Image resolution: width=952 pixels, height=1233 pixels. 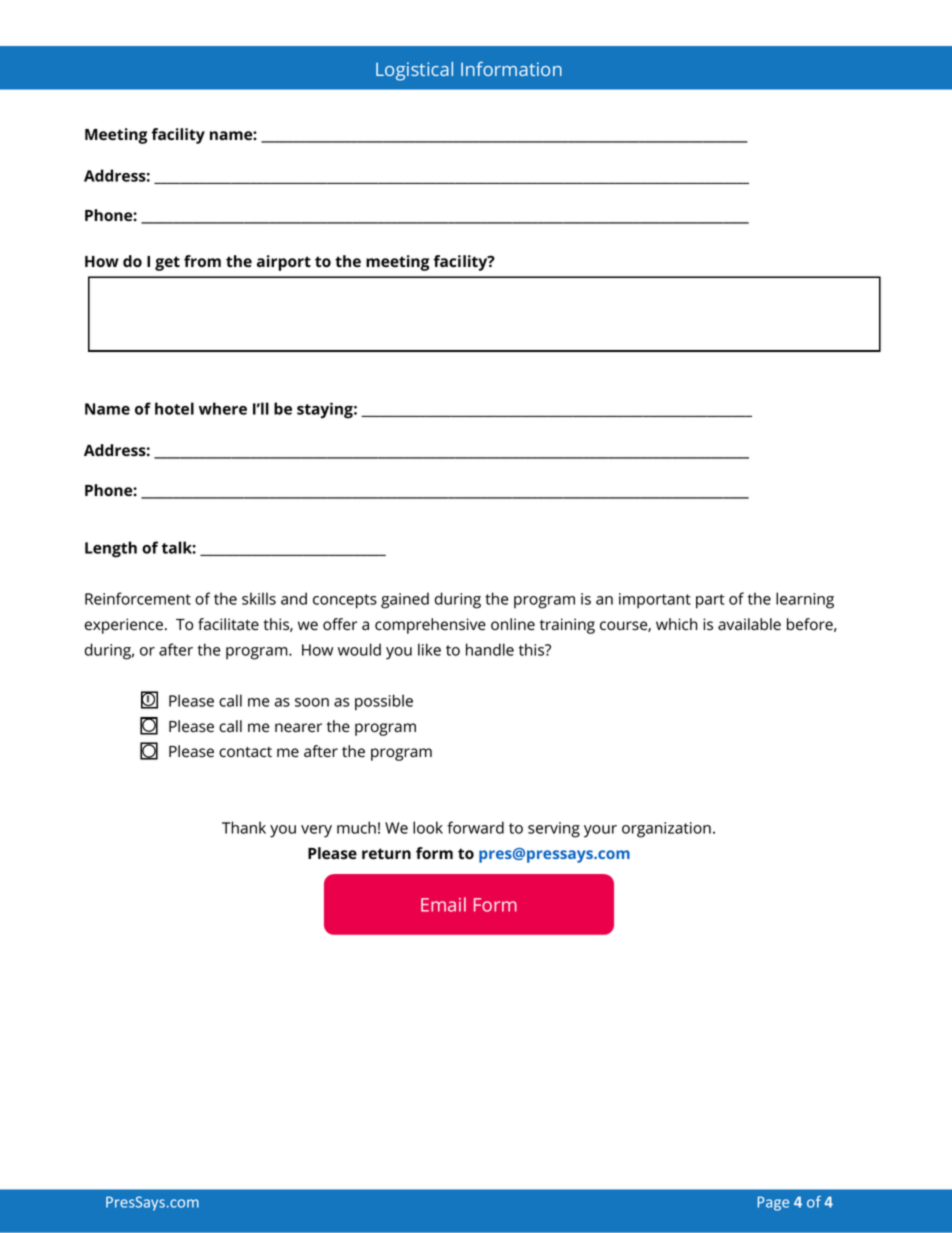 What do you see at coordinates (284, 263) in the image?
I see `airport` at bounding box center [284, 263].
